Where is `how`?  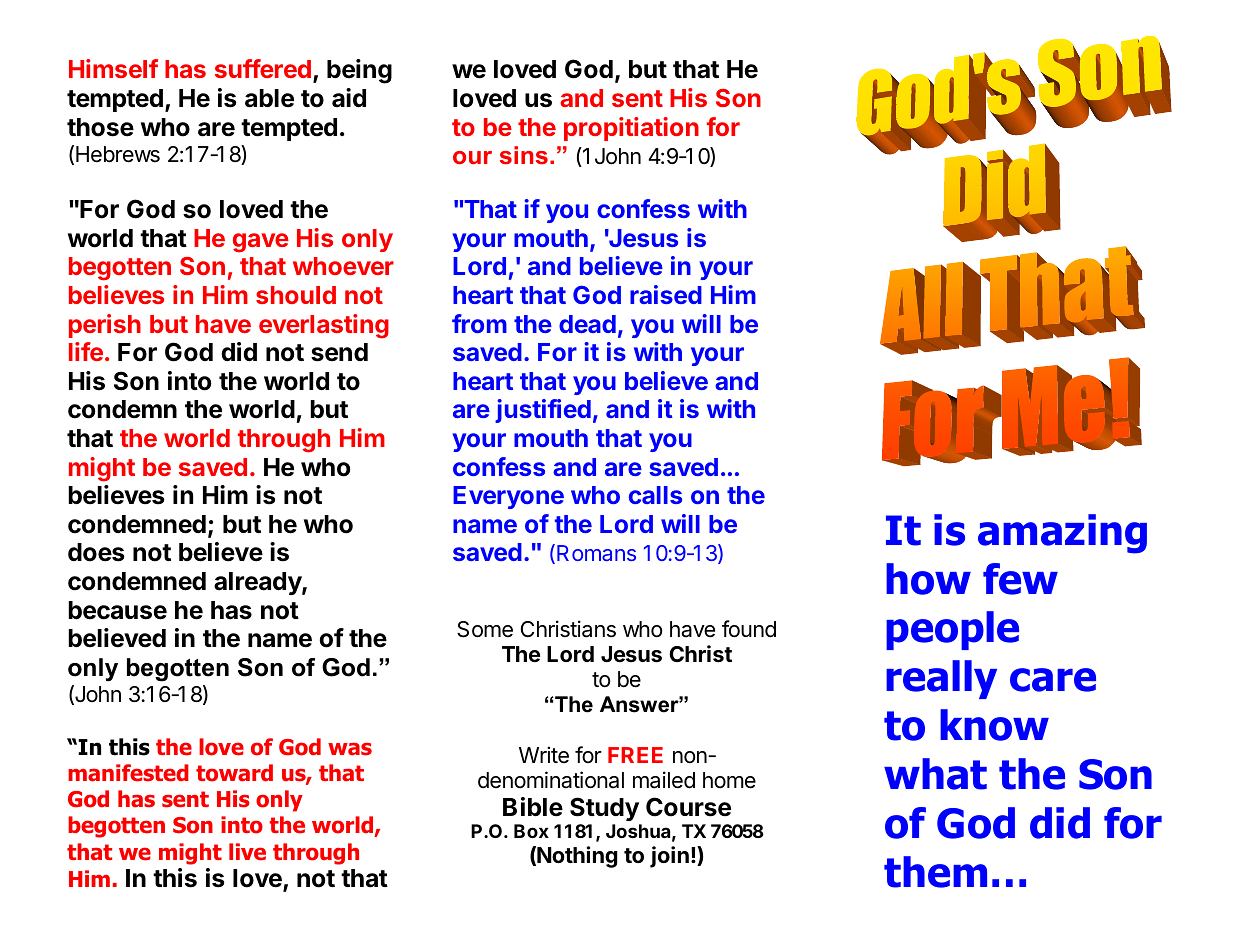
how is located at coordinates (928, 579).
